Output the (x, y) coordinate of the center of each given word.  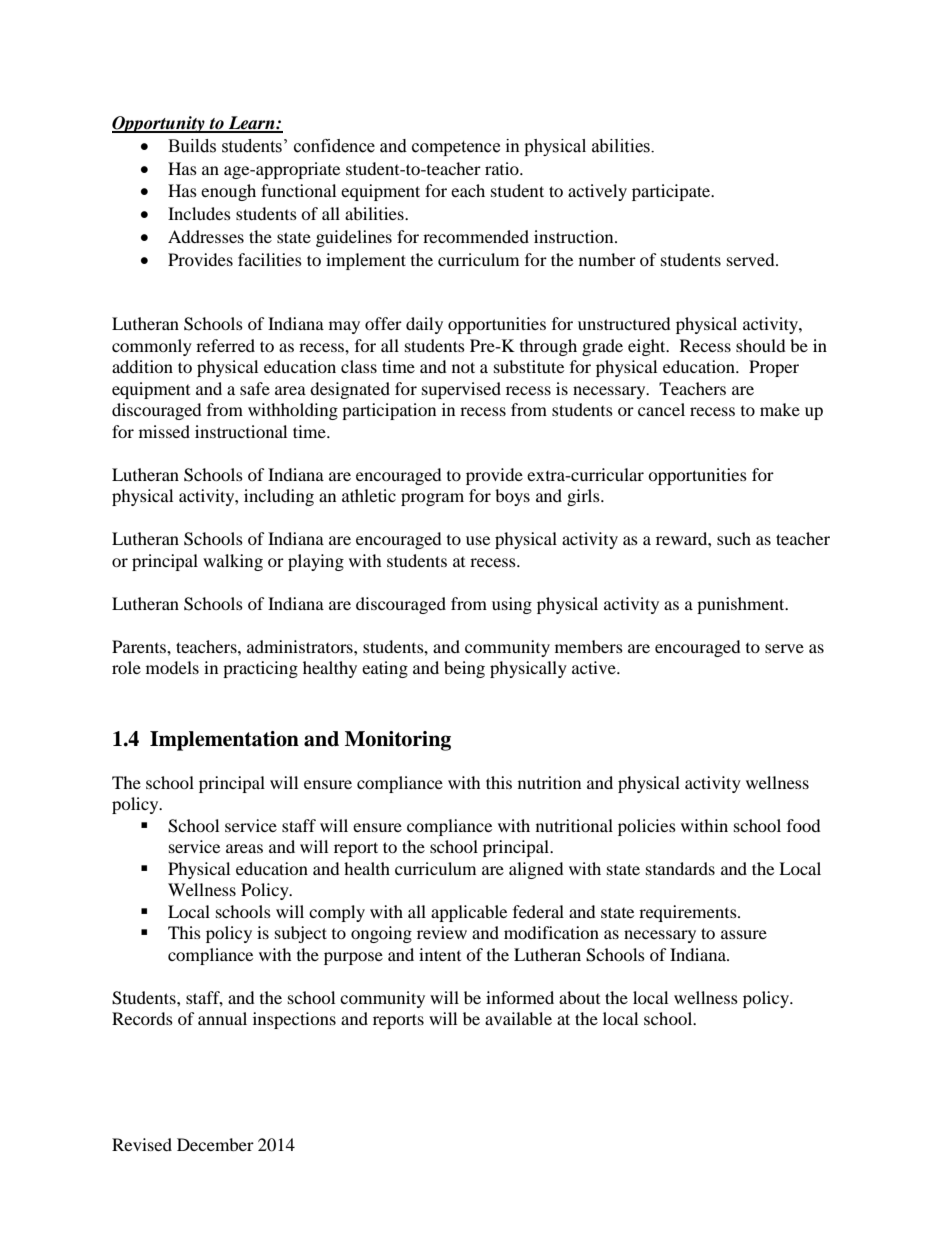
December (215, 1144)
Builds (192, 146)
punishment (742, 605)
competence (456, 148)
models (172, 667)
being (464, 669)
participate (672, 192)
